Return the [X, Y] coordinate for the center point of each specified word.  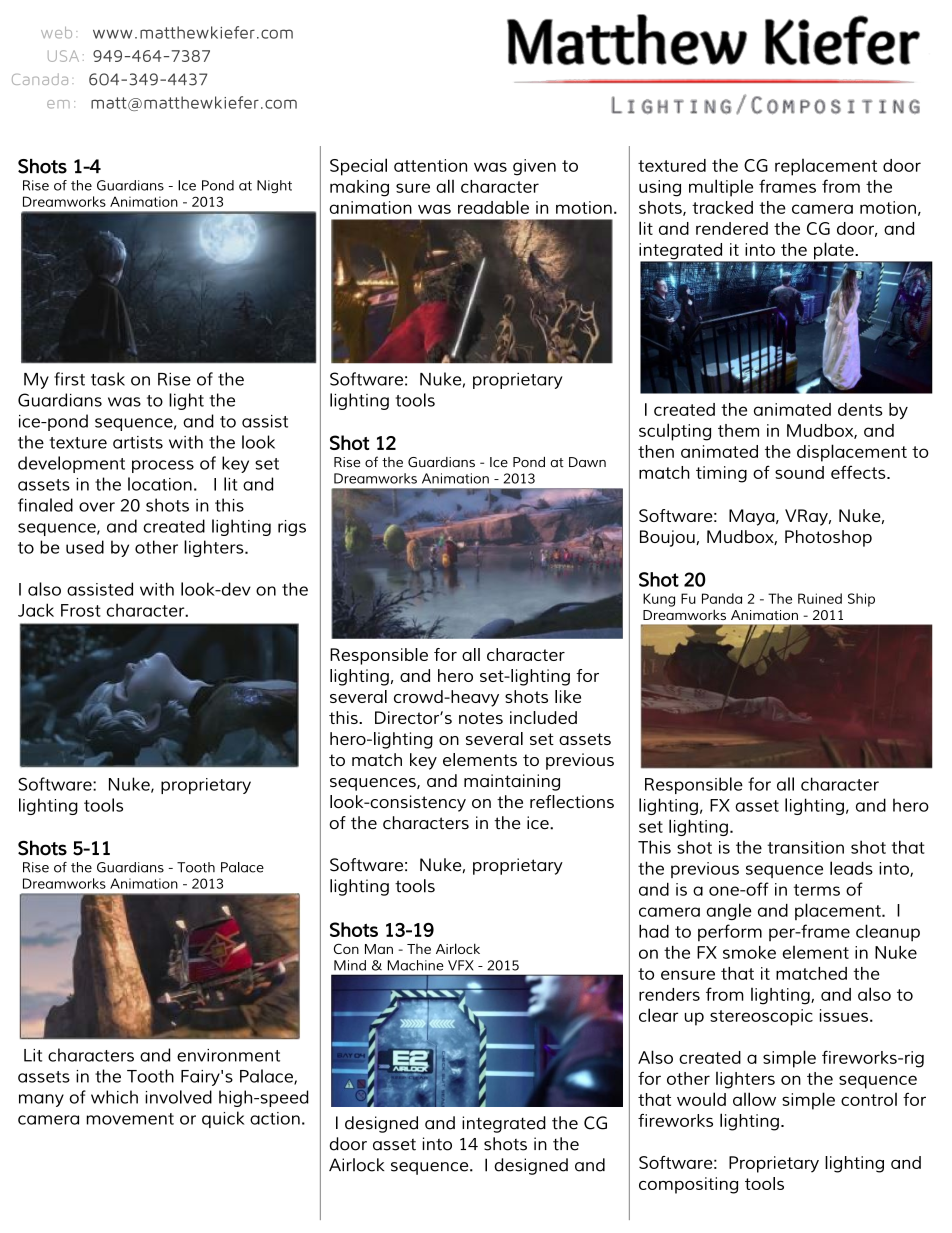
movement [130, 1119]
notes [481, 718]
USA [63, 56]
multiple [721, 188]
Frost [81, 610]
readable [493, 207]
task [108, 379]
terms [817, 890]
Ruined [820, 598]
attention [430, 165]
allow [754, 1099]
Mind [350, 965]
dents [860, 409]
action [275, 1118]
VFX [461, 965]
